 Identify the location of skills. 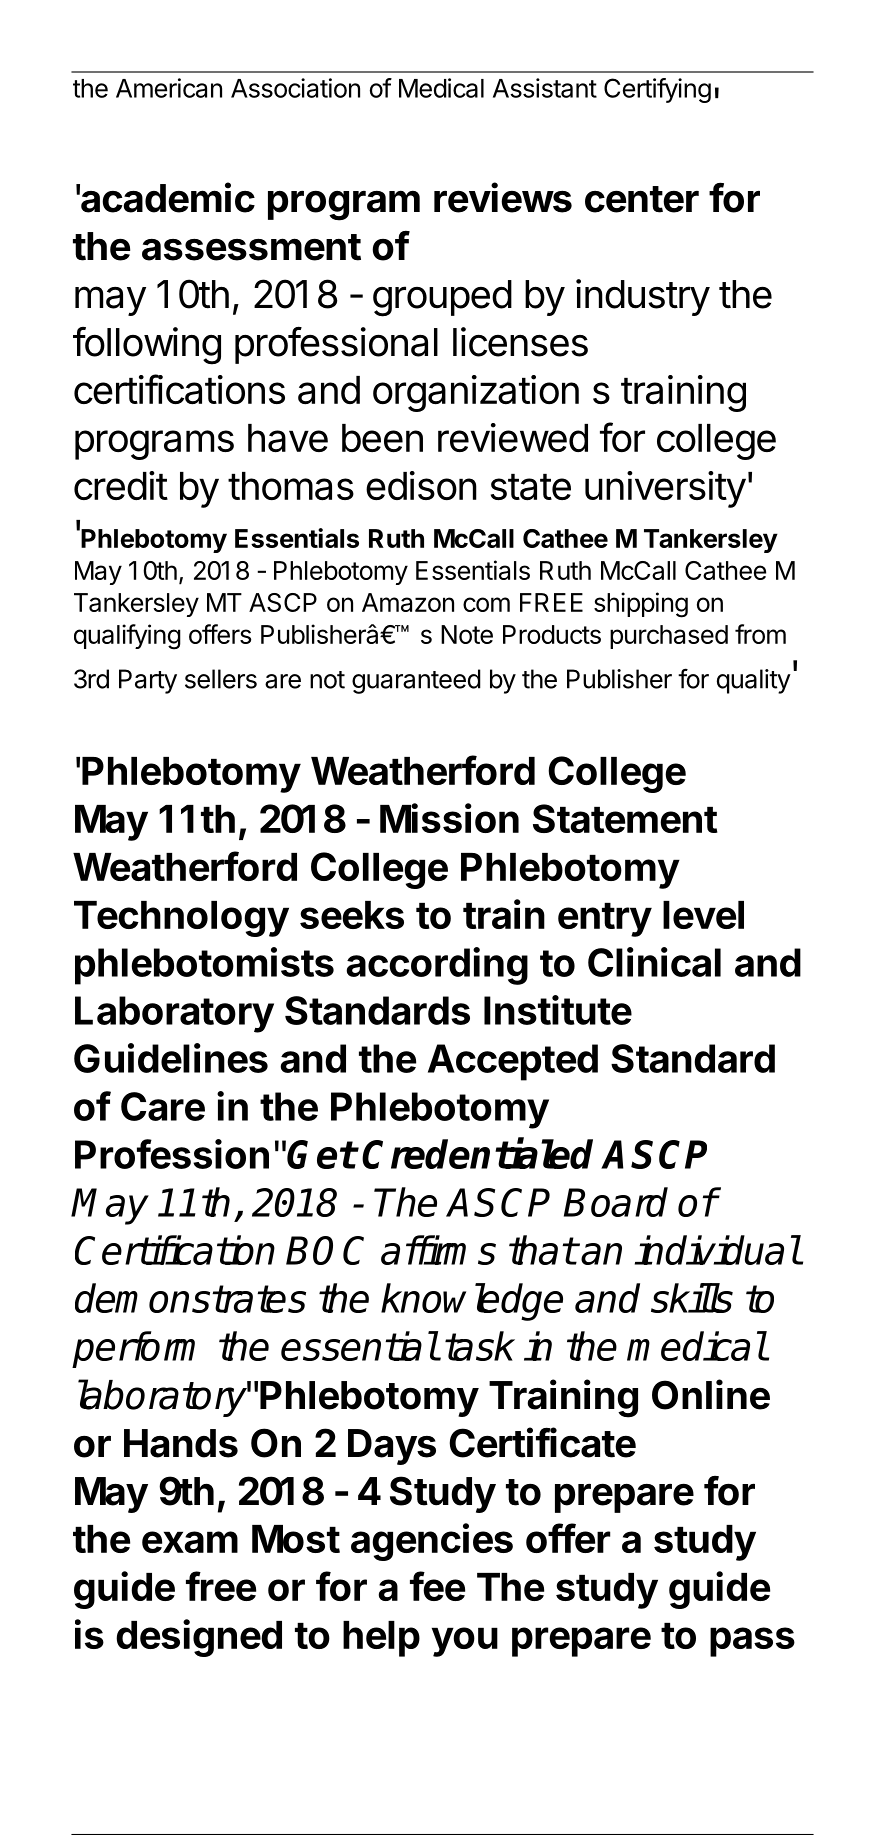
(692, 1298).
